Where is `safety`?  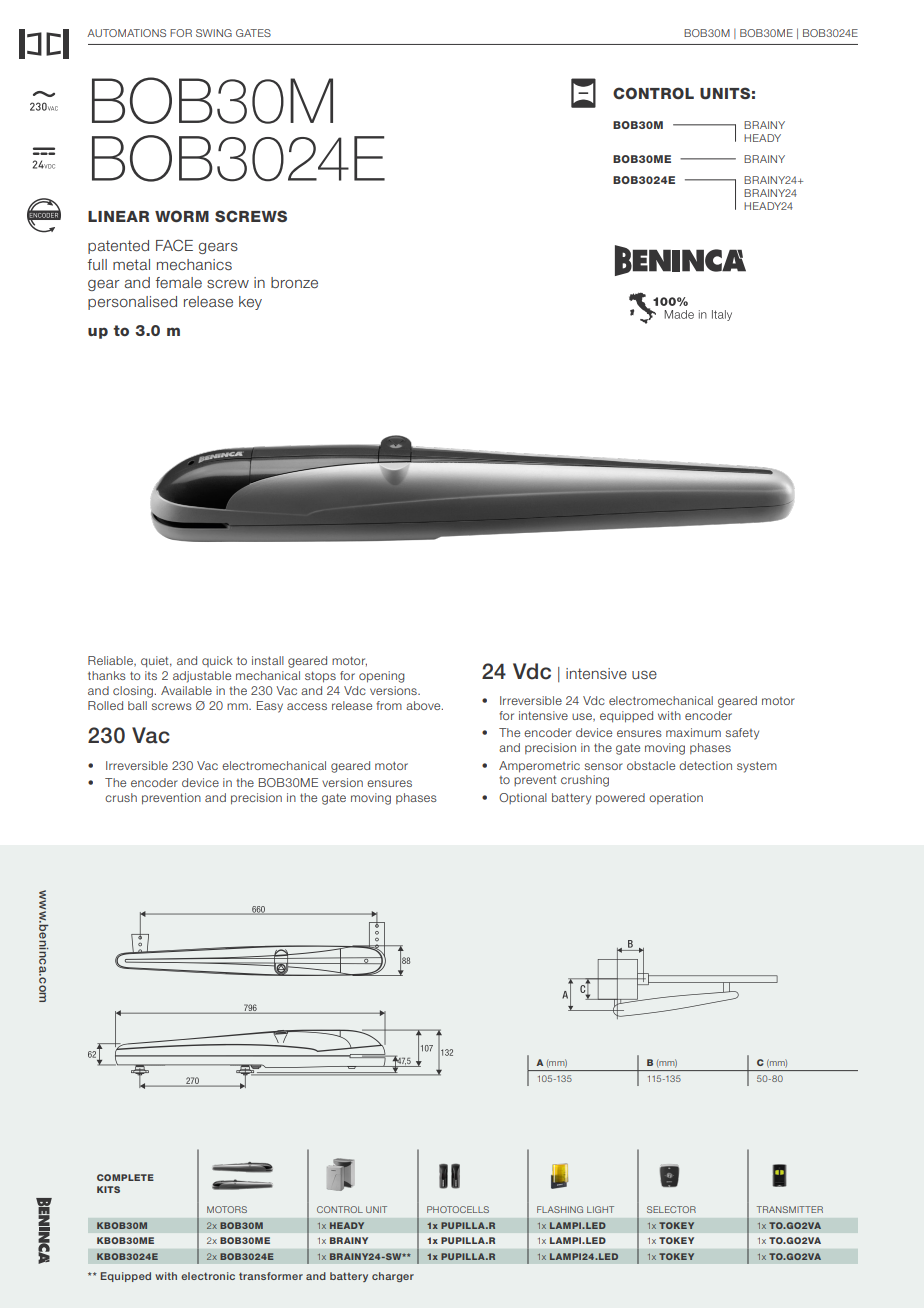
safety is located at coordinates (742, 734).
